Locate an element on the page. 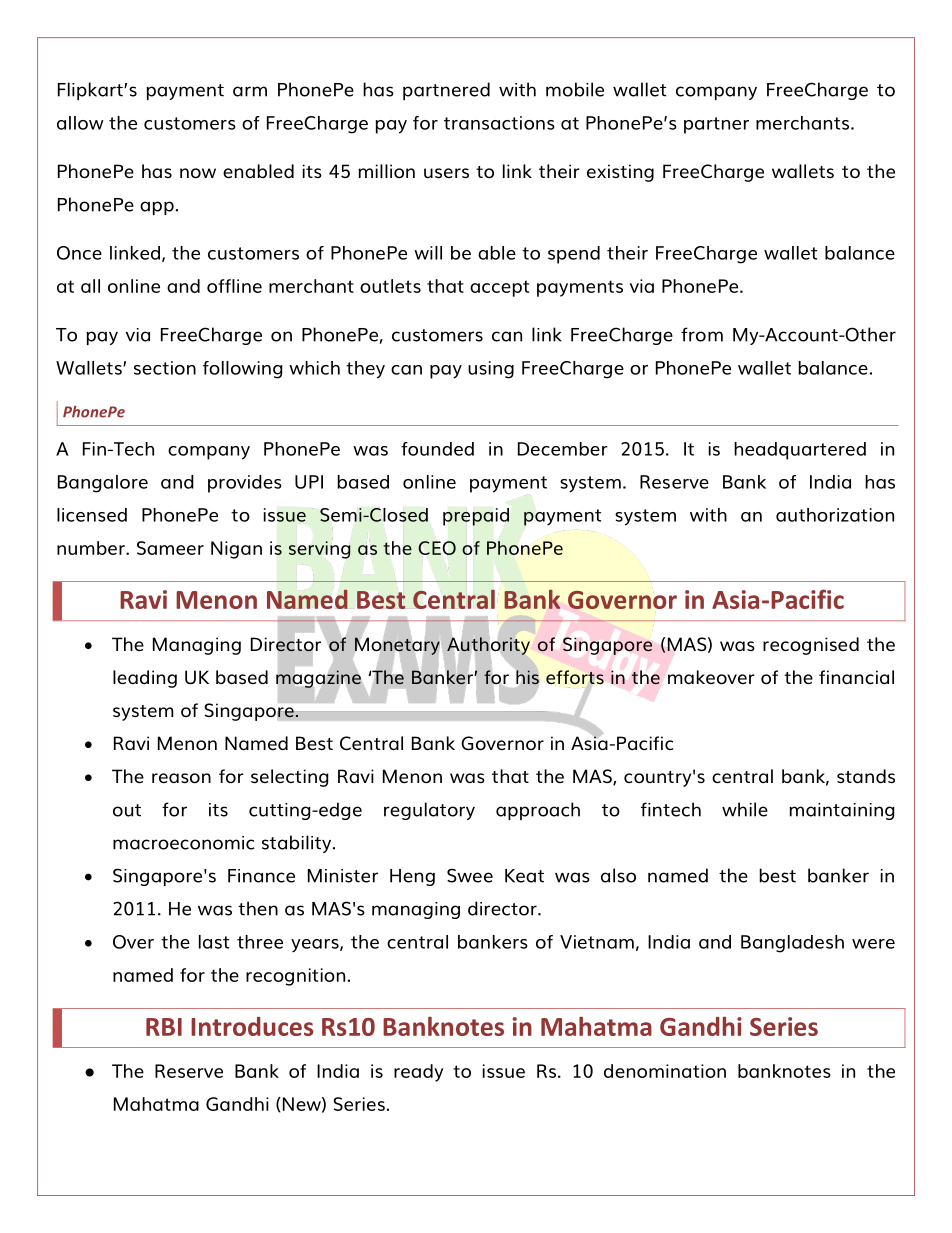 The width and height of the page is (952, 1233). while is located at coordinates (745, 809).
